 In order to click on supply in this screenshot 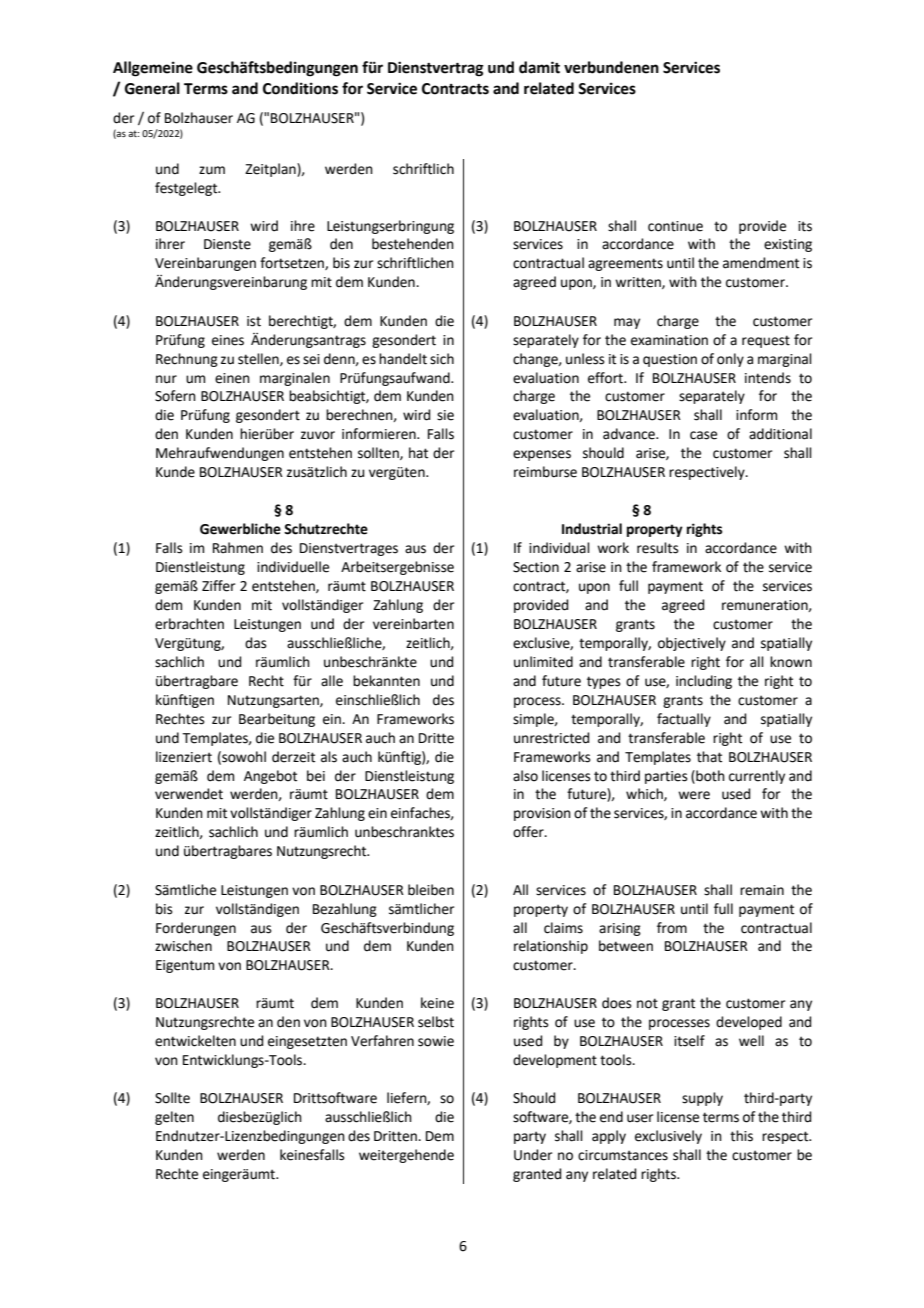, I will do `click(702, 1099)`.
